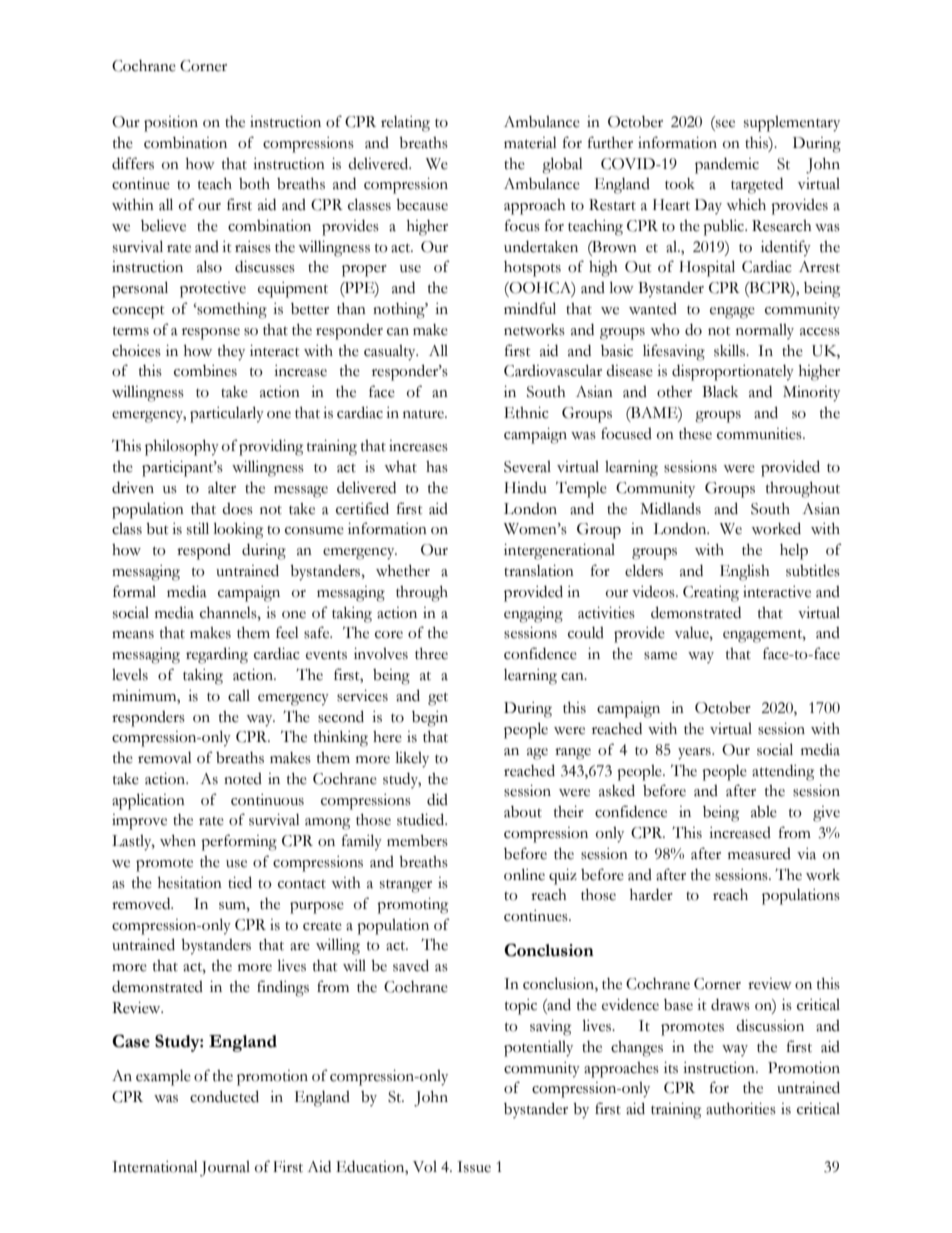 This screenshot has height=1233, width=952. What do you see at coordinates (730, 1005) in the screenshot?
I see `draws` at bounding box center [730, 1005].
